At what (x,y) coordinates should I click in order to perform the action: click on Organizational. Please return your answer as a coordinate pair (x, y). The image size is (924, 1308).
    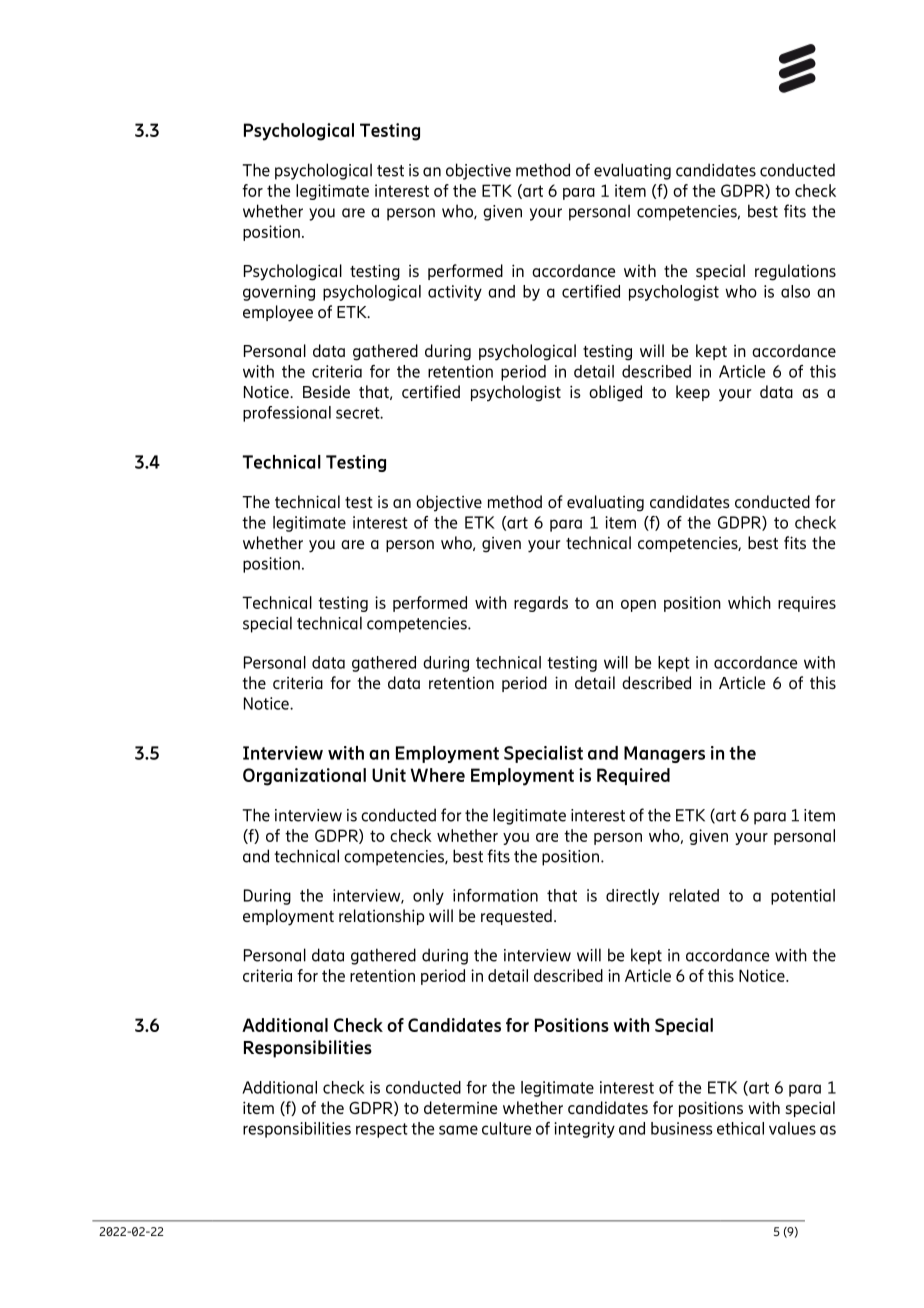
    Looking at the image, I should click on (304, 777).
